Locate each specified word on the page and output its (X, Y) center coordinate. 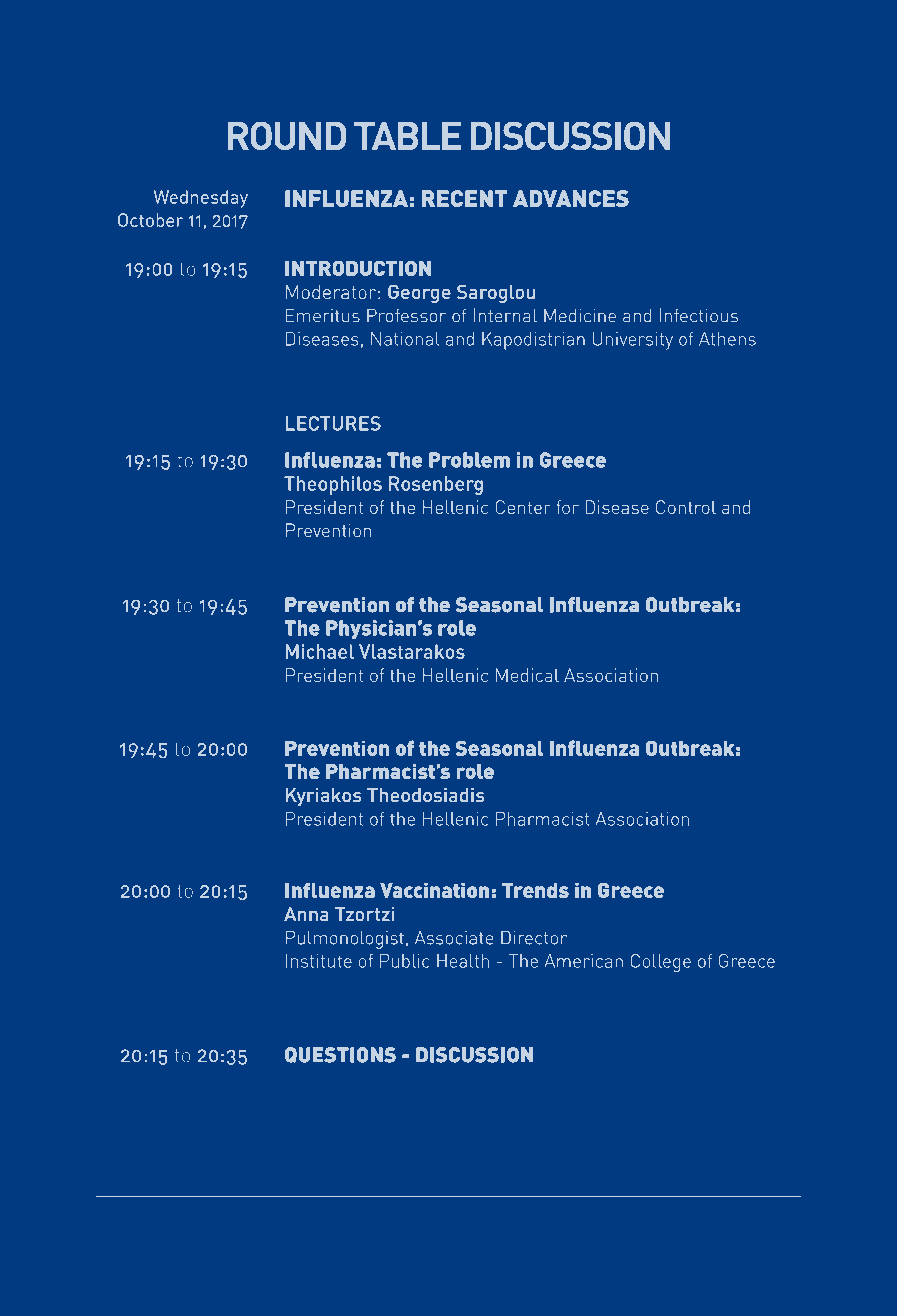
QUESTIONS (340, 1055)
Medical (527, 675)
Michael (320, 651)
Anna (306, 914)
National (405, 339)
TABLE (407, 136)
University (633, 341)
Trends (535, 890)
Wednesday (200, 199)
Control (686, 507)
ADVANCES (571, 198)
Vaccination (434, 890)
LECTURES (333, 423)
